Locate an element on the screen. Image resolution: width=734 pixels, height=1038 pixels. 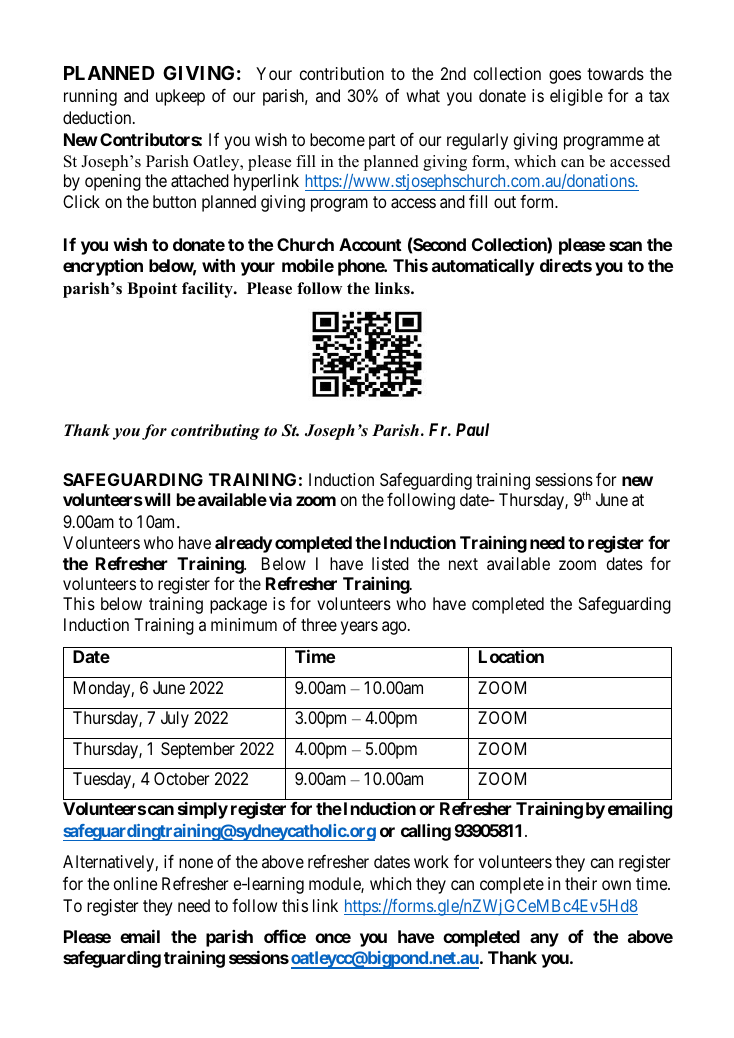
online is located at coordinates (135, 883).
